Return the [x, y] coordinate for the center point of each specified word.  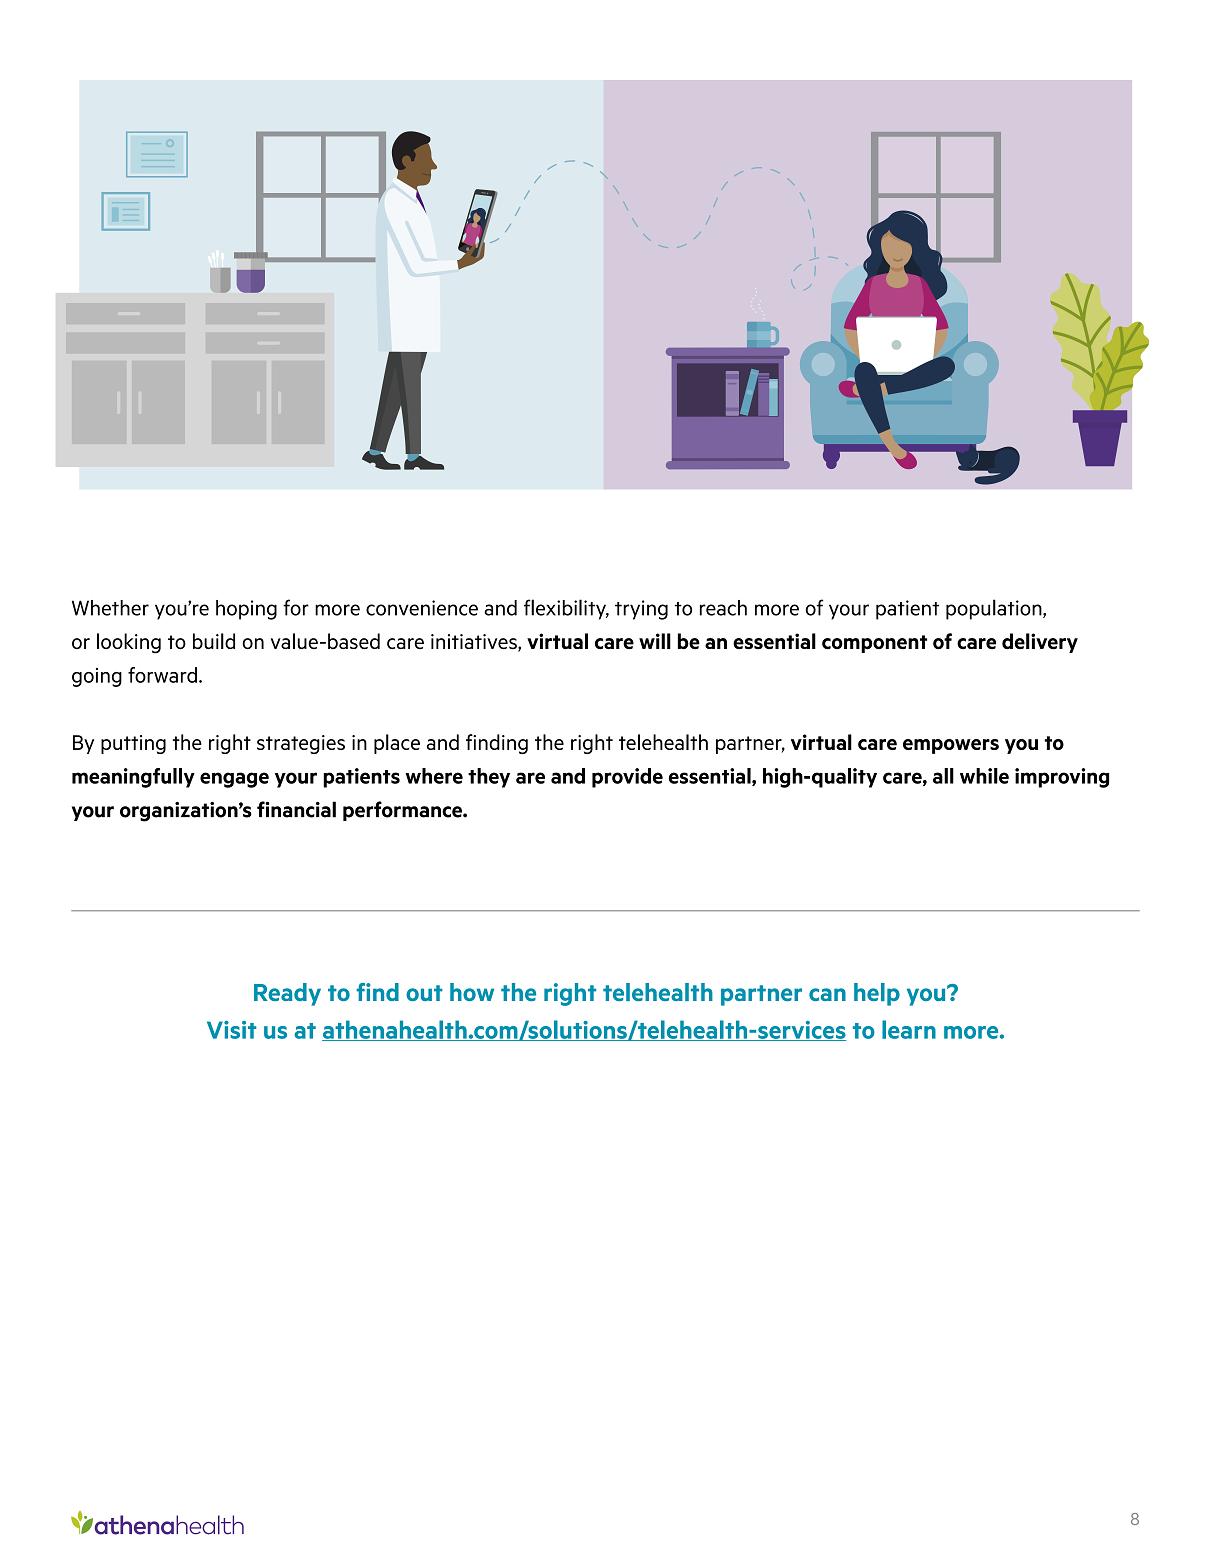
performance [403, 811]
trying [641, 610]
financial [296, 809]
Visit [231, 1030]
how [472, 992]
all [943, 776]
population [995, 609]
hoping [246, 610]
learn [909, 1029]
